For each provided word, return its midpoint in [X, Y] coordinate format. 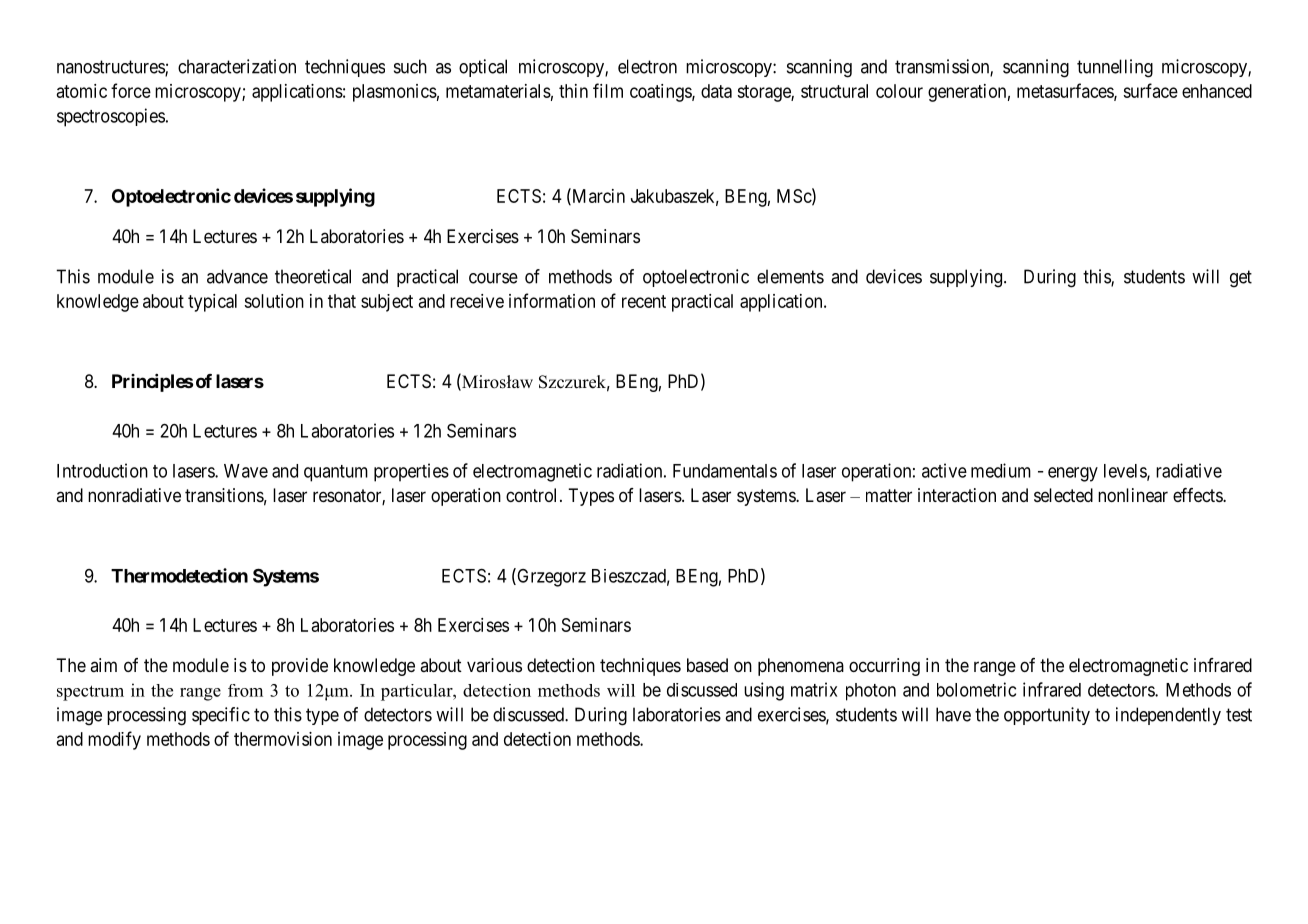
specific [221, 716]
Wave [246, 471]
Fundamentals [725, 471]
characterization [237, 66]
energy [1073, 474]
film [608, 90]
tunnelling [1115, 68]
